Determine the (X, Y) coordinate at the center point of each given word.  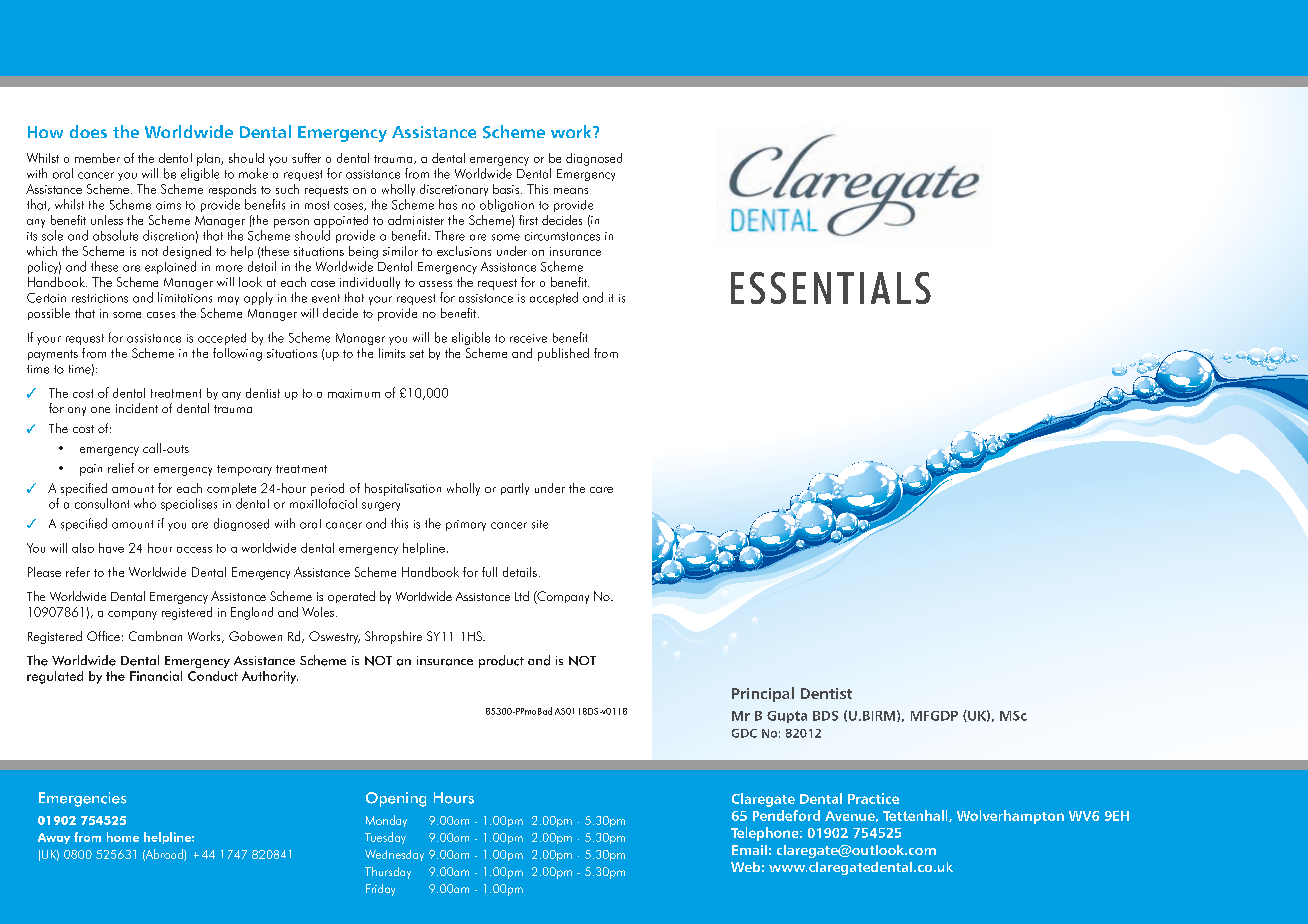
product (501, 661)
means (571, 191)
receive (528, 338)
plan (209, 159)
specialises (189, 504)
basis (507, 189)
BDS (825, 716)
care (601, 490)
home (123, 837)
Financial (156, 676)
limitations (185, 297)
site (540, 524)
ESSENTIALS (831, 288)
